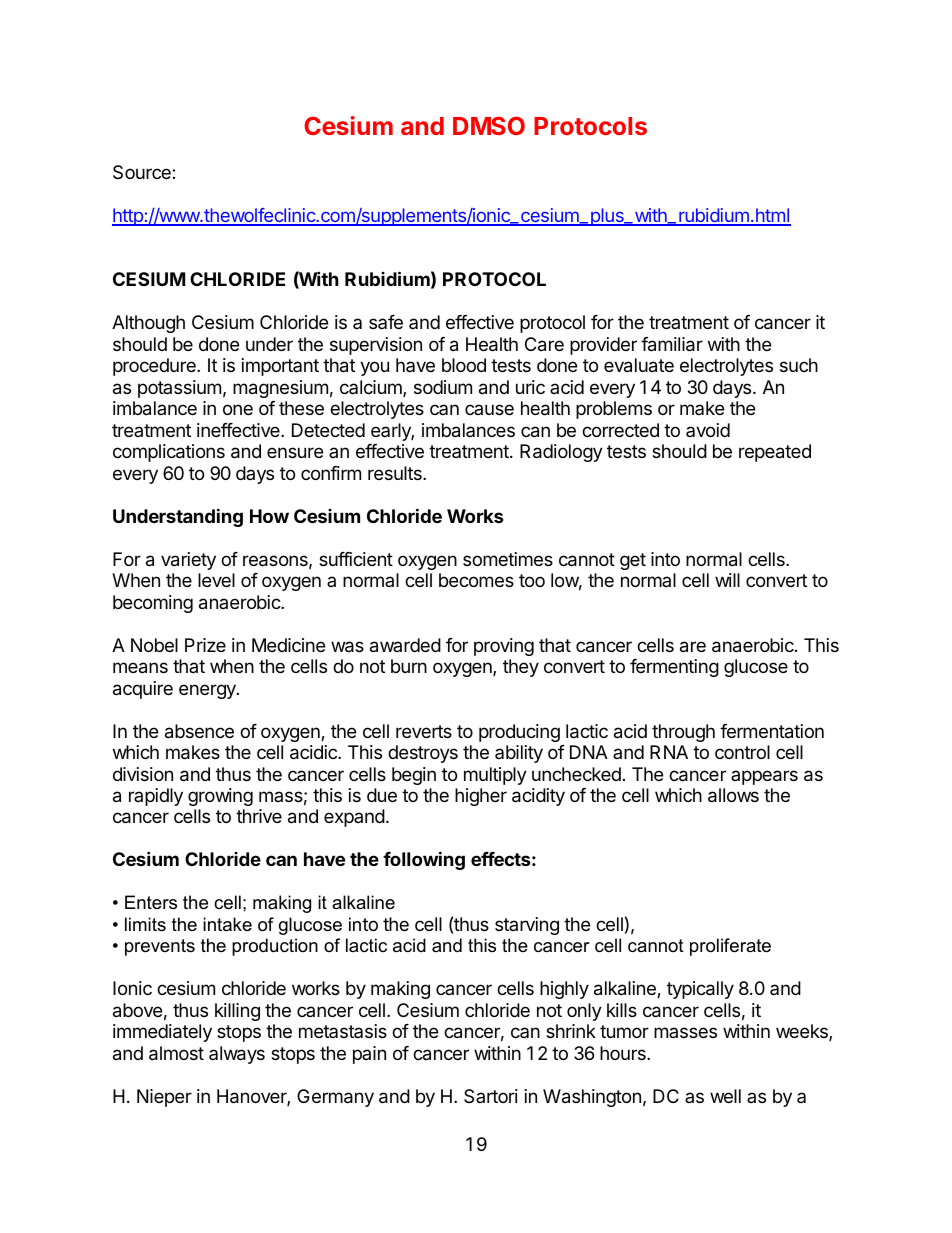 The height and width of the document is (1233, 952). What do you see at coordinates (742, 752) in the document?
I see `control` at bounding box center [742, 752].
